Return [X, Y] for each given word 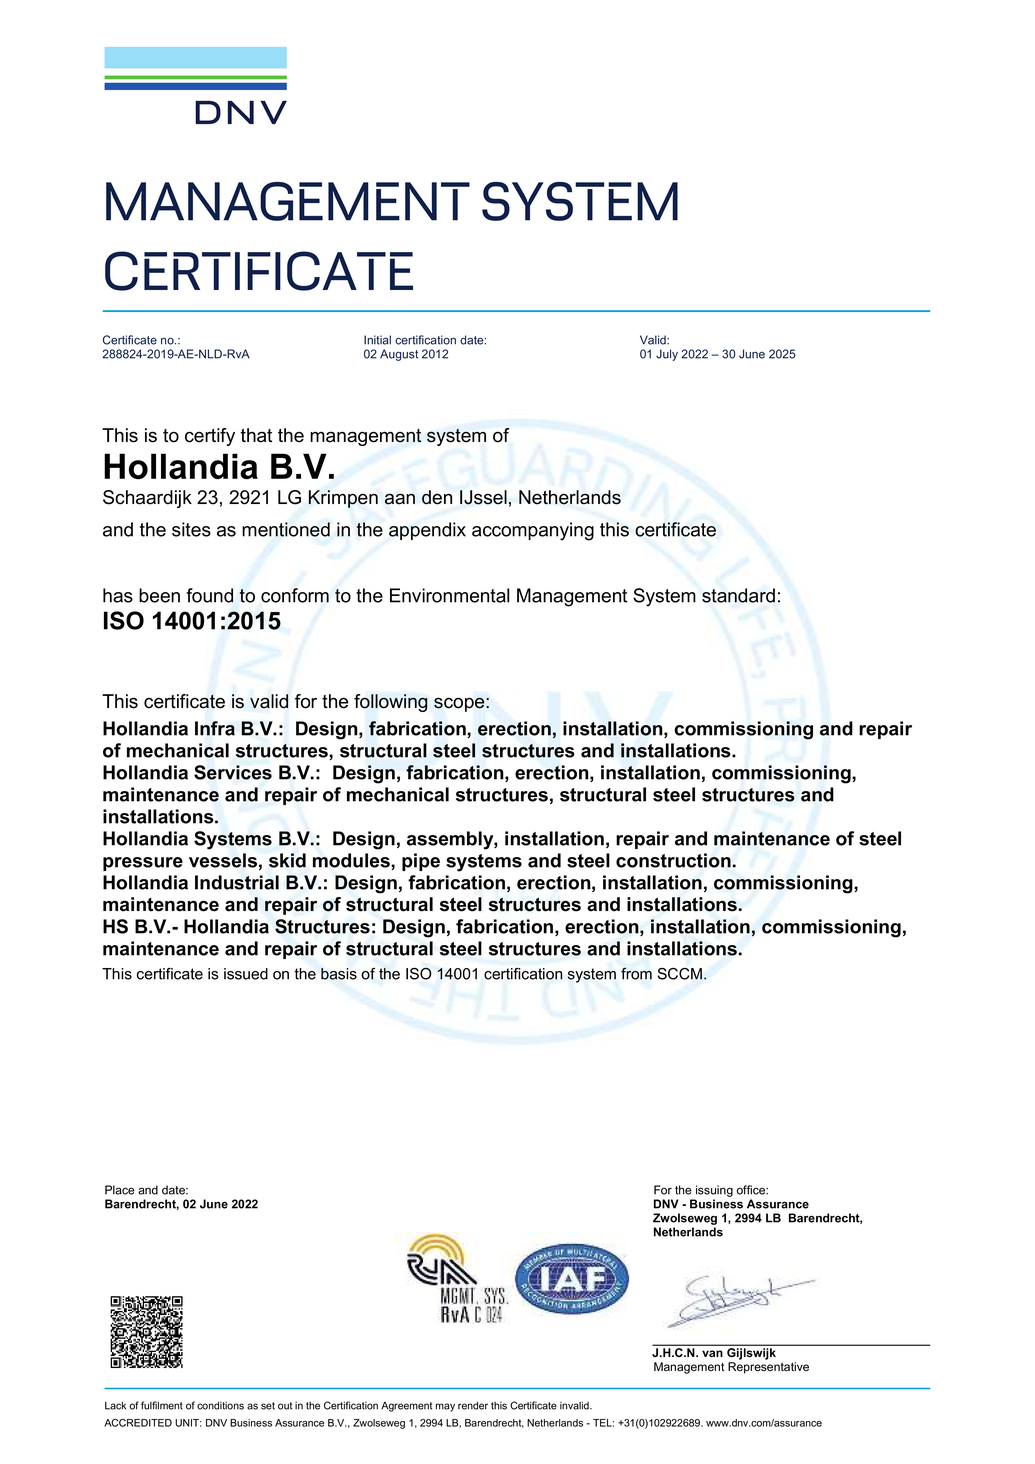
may [445, 1407]
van [712, 1353]
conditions [220, 1406]
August [399, 355]
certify [210, 437]
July [667, 355]
